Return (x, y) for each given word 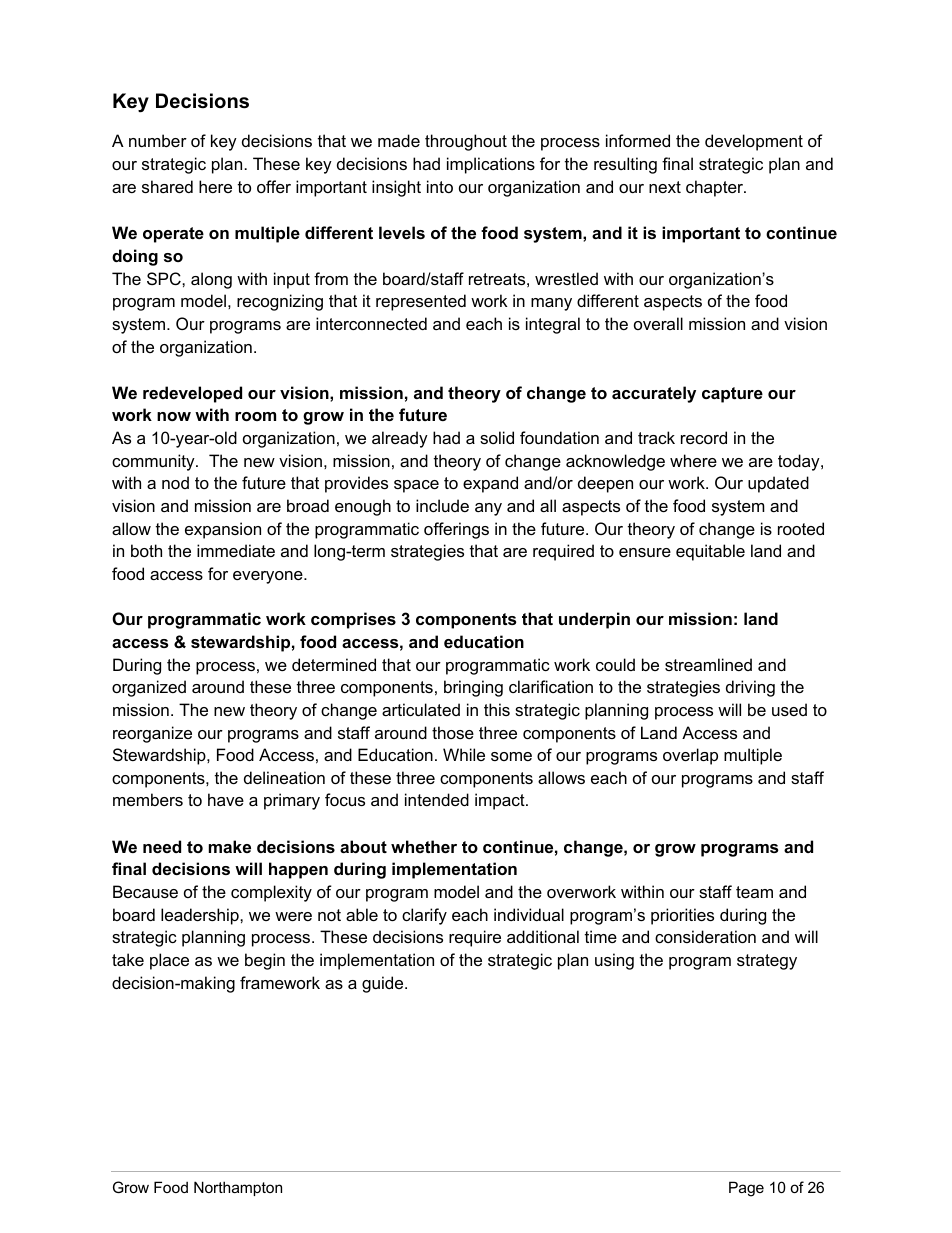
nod (175, 482)
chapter (715, 188)
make (230, 846)
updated (778, 484)
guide (384, 984)
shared (167, 186)
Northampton (238, 1188)
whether (424, 846)
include (442, 505)
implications (491, 165)
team (754, 892)
